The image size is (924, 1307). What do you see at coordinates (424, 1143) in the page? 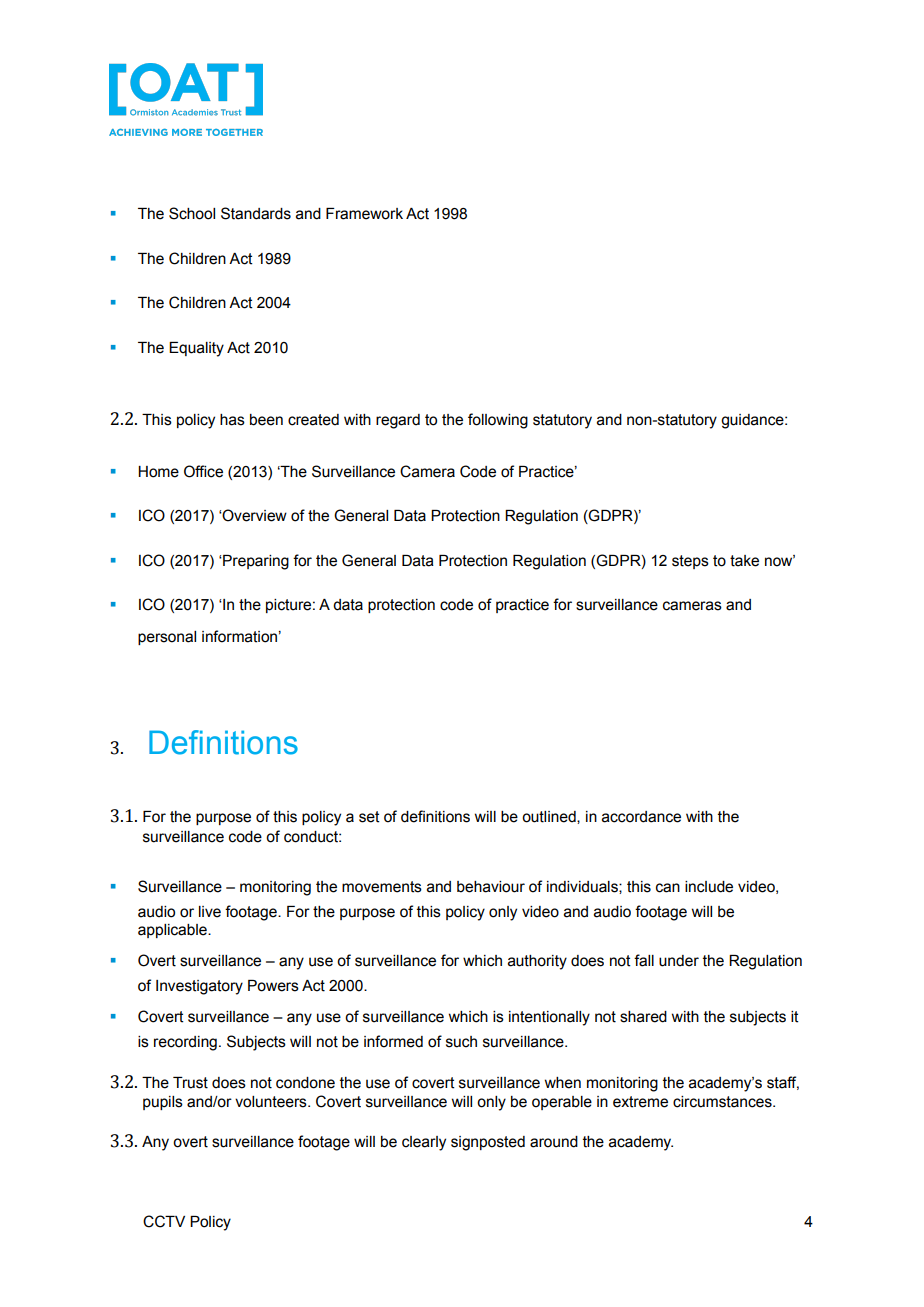
I see `clearly` at bounding box center [424, 1143].
